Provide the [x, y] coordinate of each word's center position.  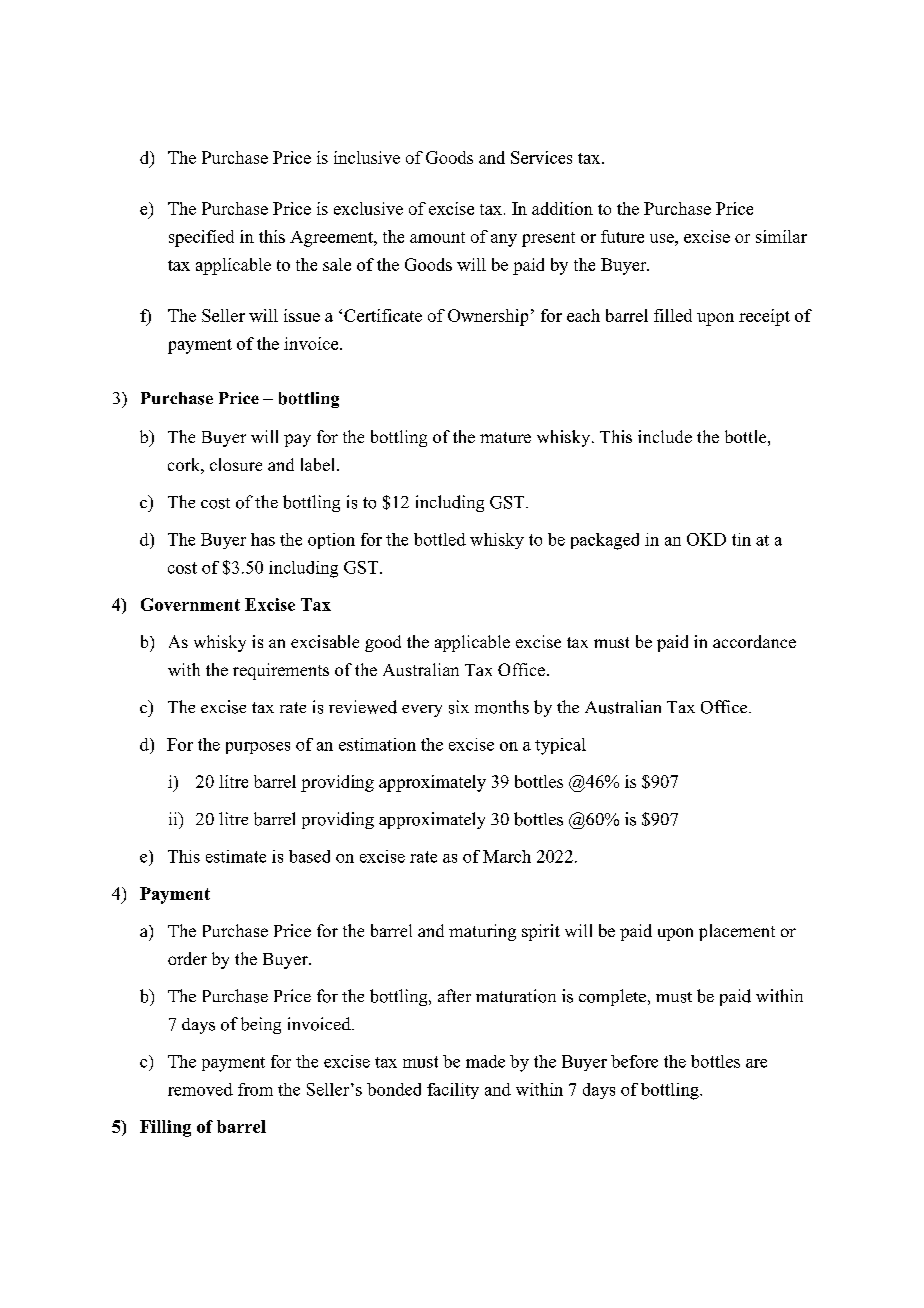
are [756, 1063]
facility [453, 1091]
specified [201, 238]
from [255, 1089]
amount [437, 237]
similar [781, 236]
